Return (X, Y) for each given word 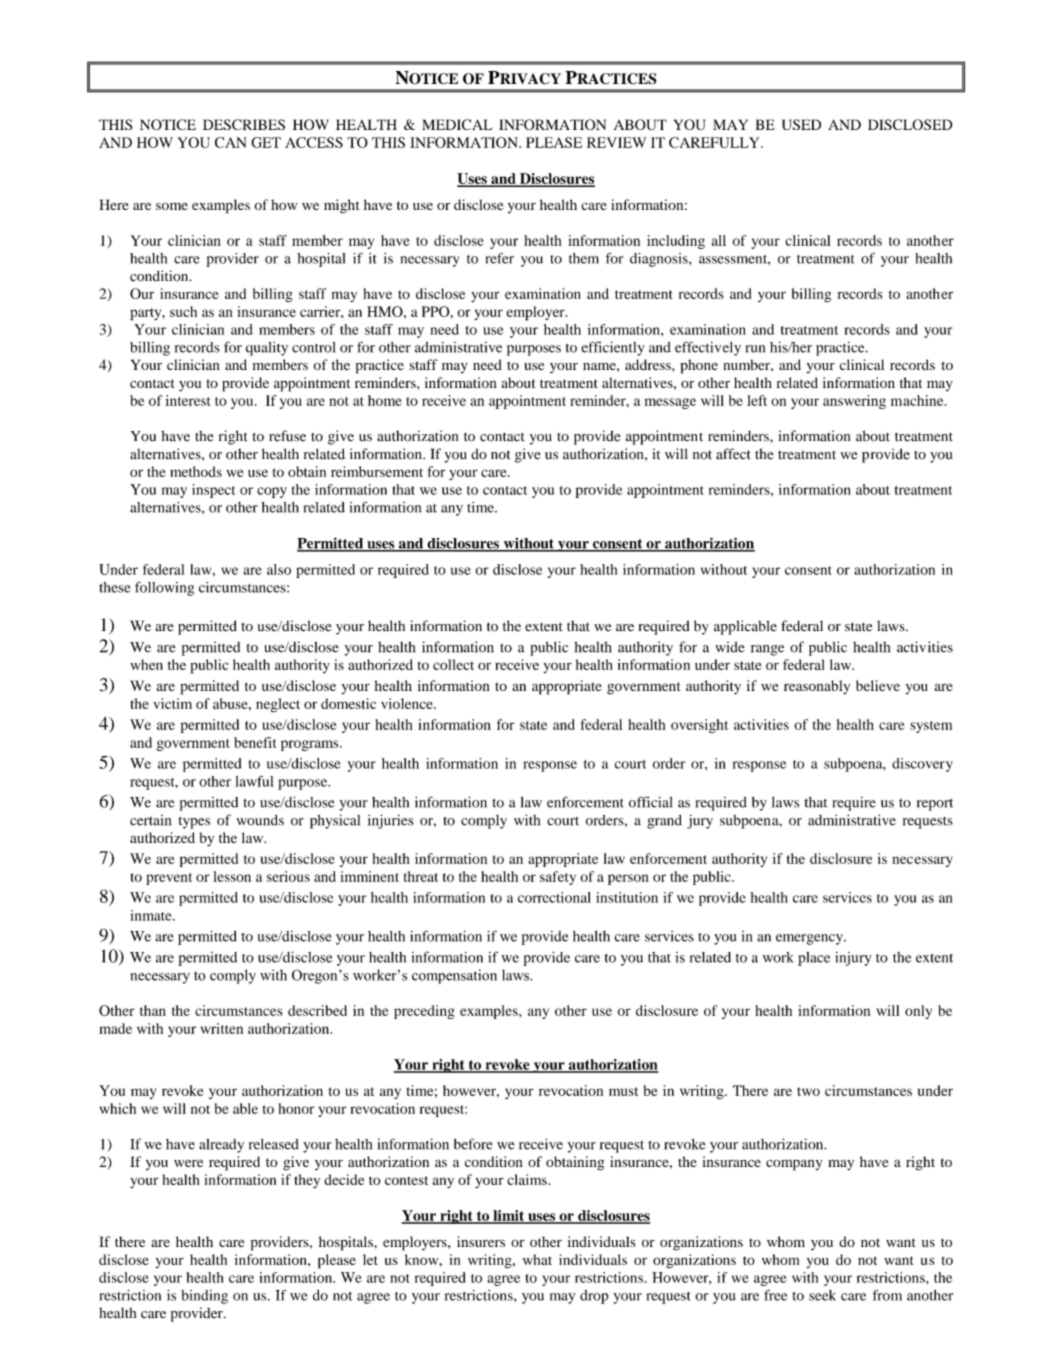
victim (172, 703)
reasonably (817, 687)
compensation (454, 976)
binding (204, 1297)
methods (196, 471)
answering (854, 402)
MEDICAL (457, 124)
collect (453, 664)
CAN (231, 142)
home (385, 400)
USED (801, 124)
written (222, 1028)
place (814, 959)
